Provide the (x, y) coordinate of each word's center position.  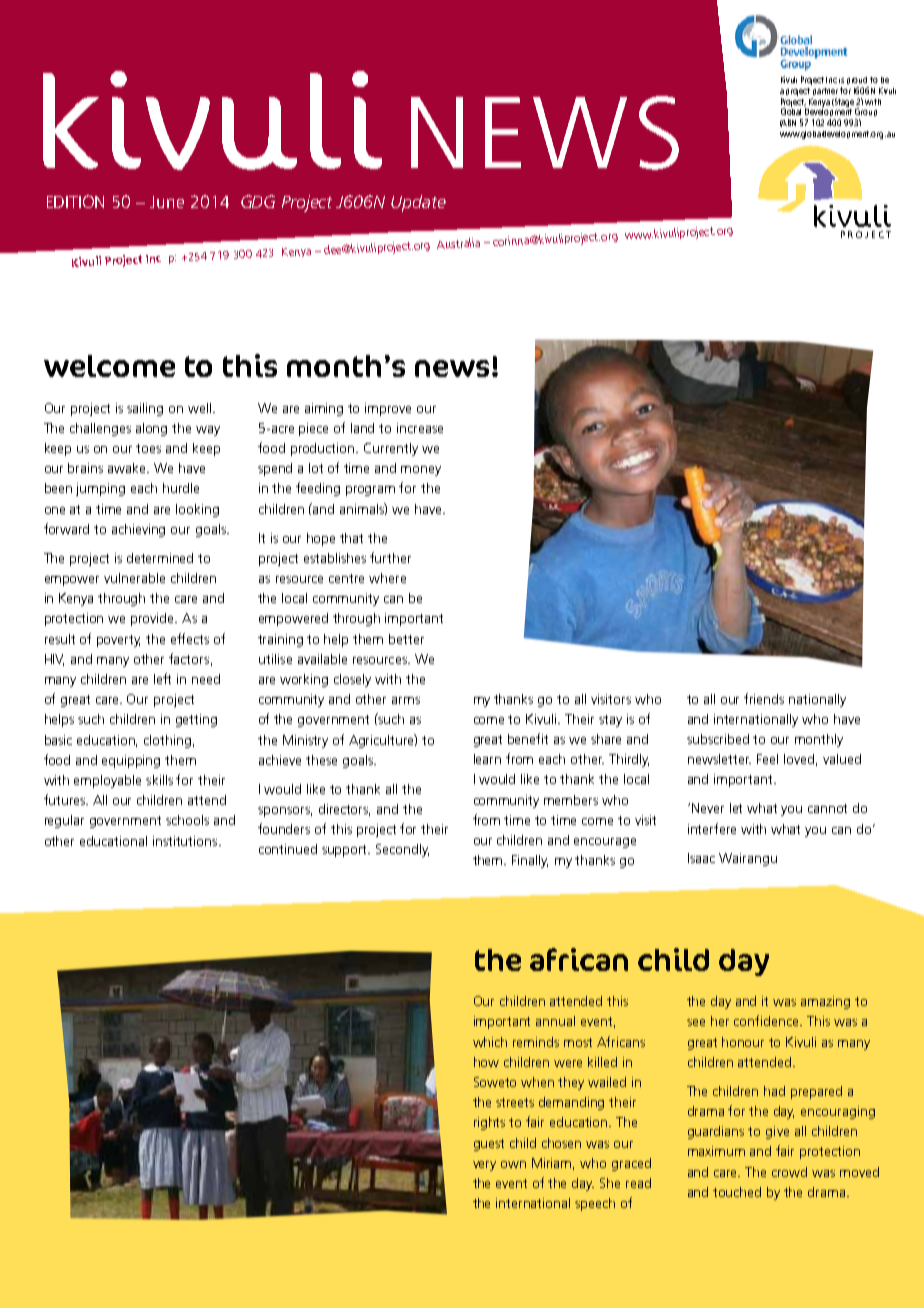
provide (154, 619)
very (484, 1166)
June (167, 202)
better (406, 639)
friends (764, 698)
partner (827, 91)
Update (418, 203)
